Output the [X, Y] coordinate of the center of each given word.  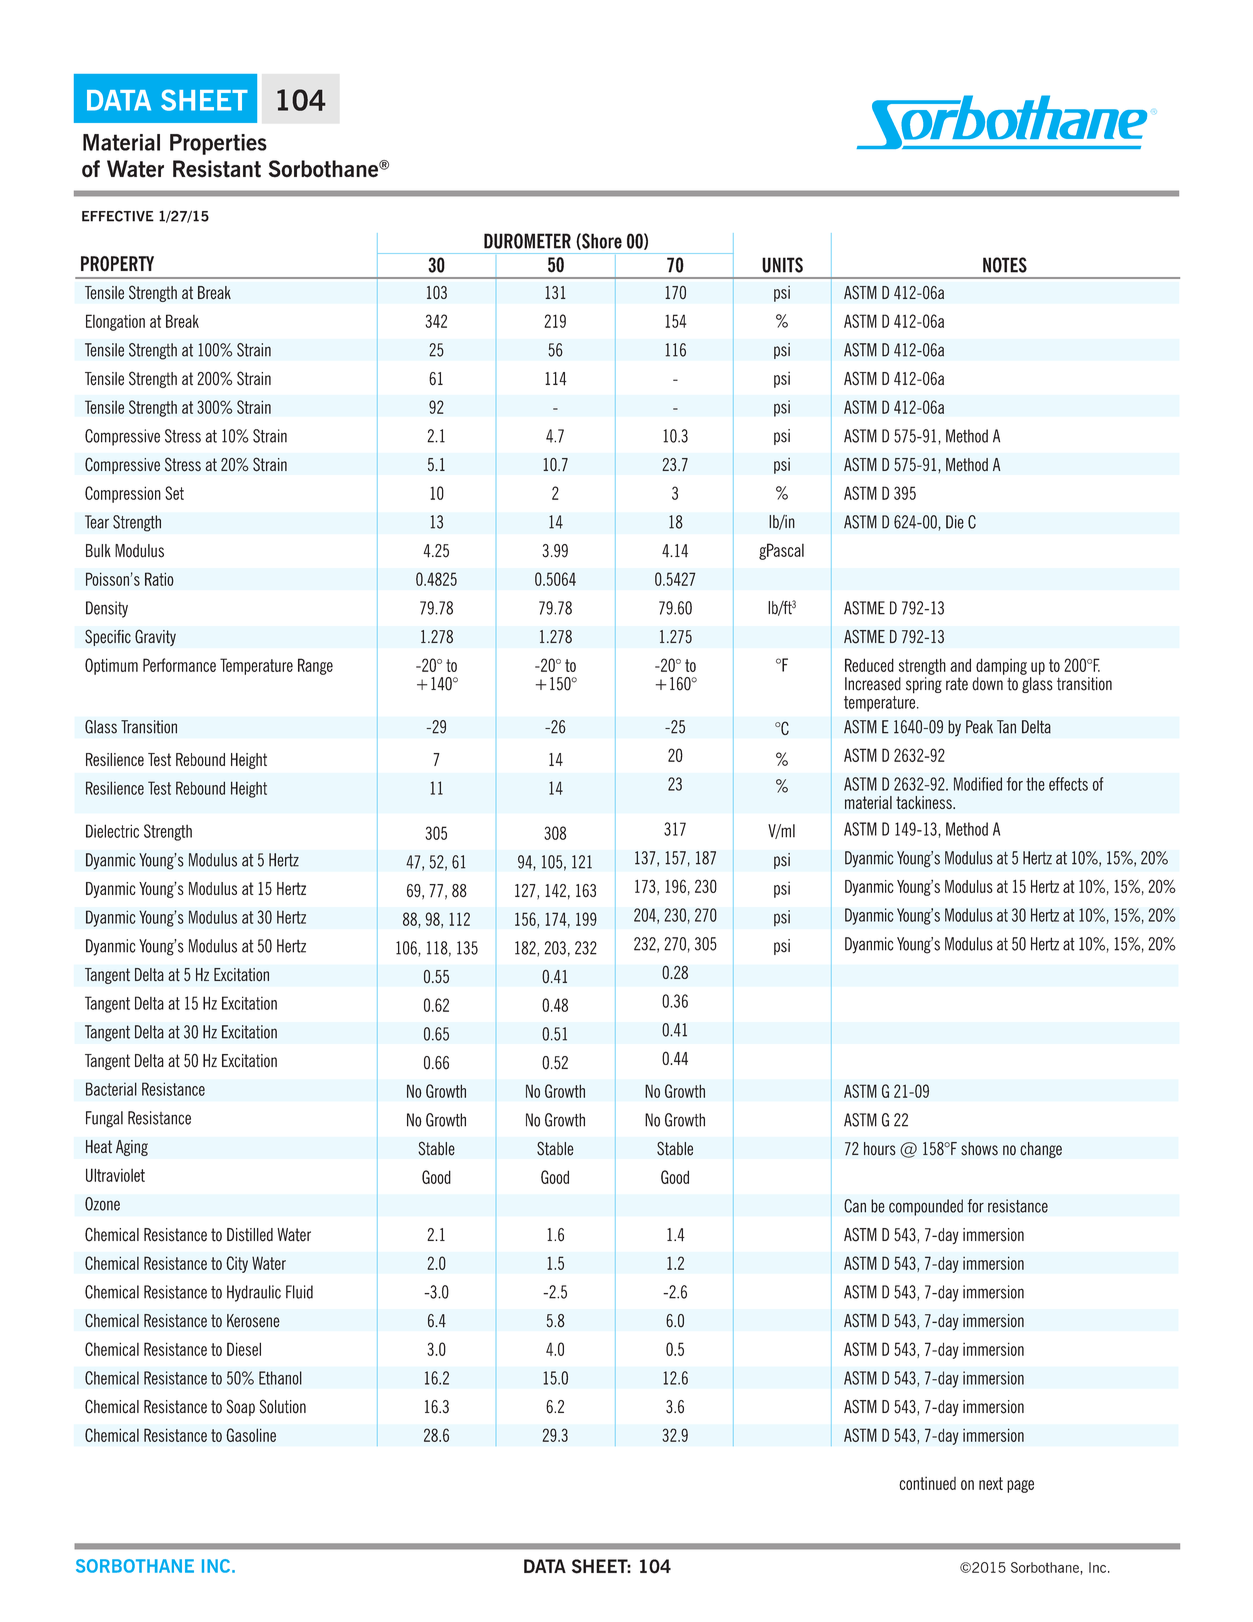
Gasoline [251, 1435]
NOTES [1005, 265]
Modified [978, 784]
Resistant [217, 169]
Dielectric [112, 831]
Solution [283, 1406]
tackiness [925, 802]
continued [927, 1483]
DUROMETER [527, 241]
